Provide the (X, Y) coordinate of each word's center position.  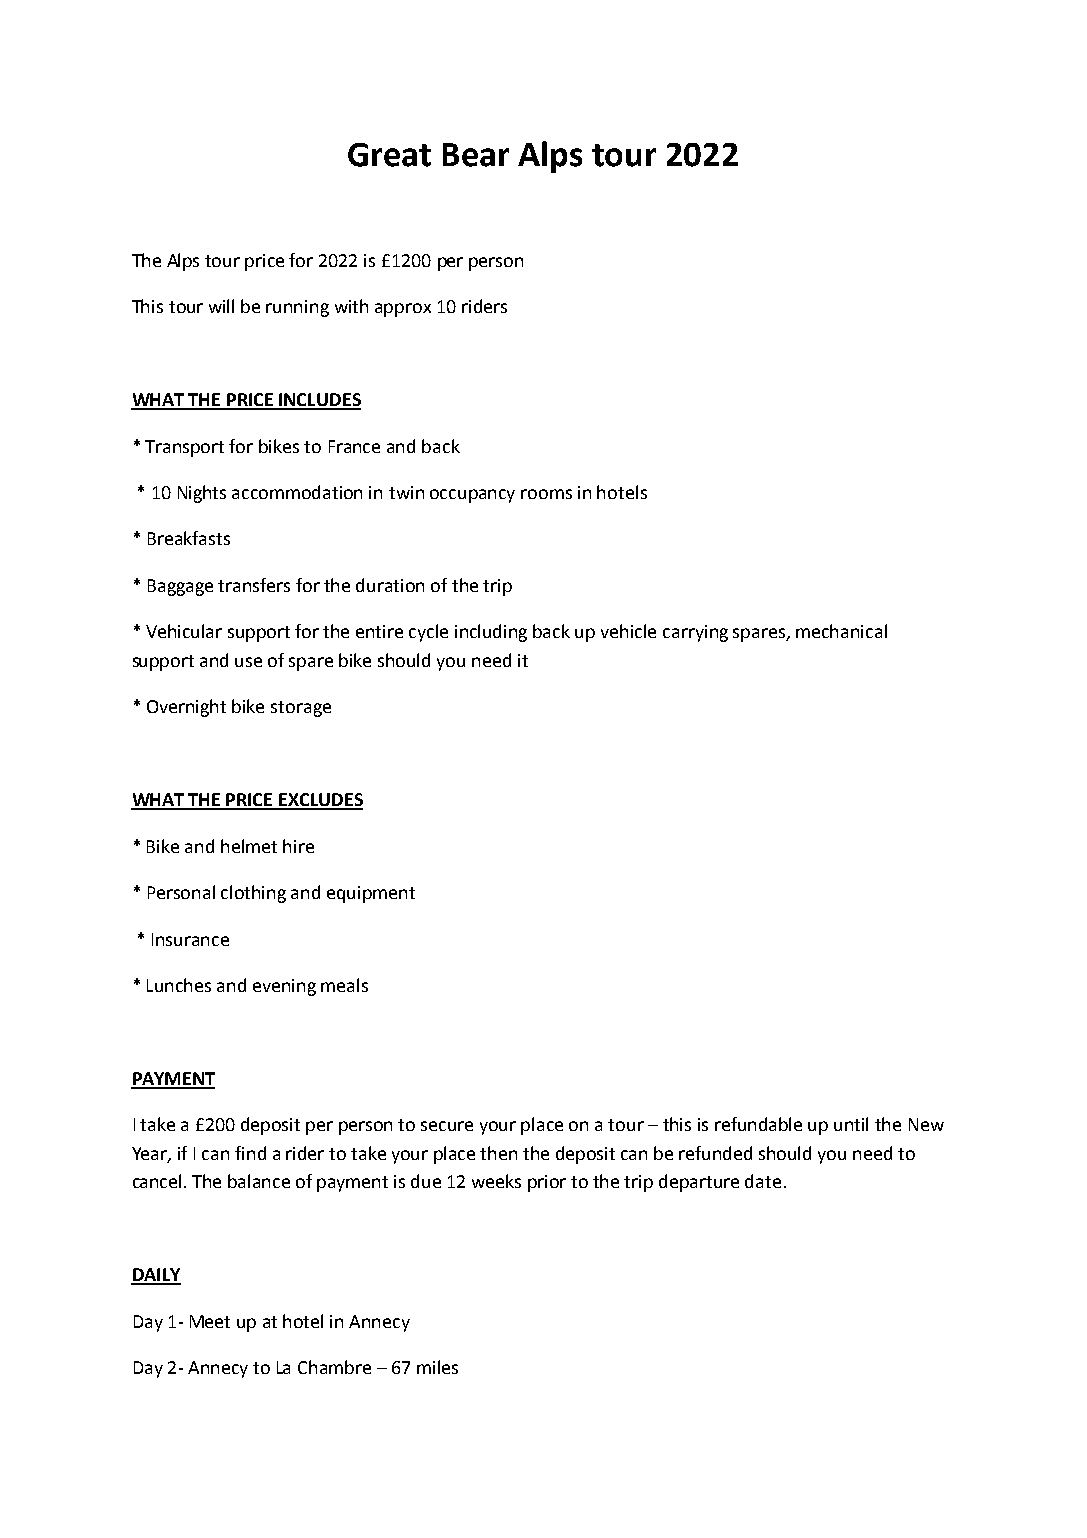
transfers (254, 585)
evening (284, 987)
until (851, 1124)
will (221, 306)
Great (389, 155)
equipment (371, 894)
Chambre (334, 1367)
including (491, 633)
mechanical (841, 631)
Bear (476, 155)
